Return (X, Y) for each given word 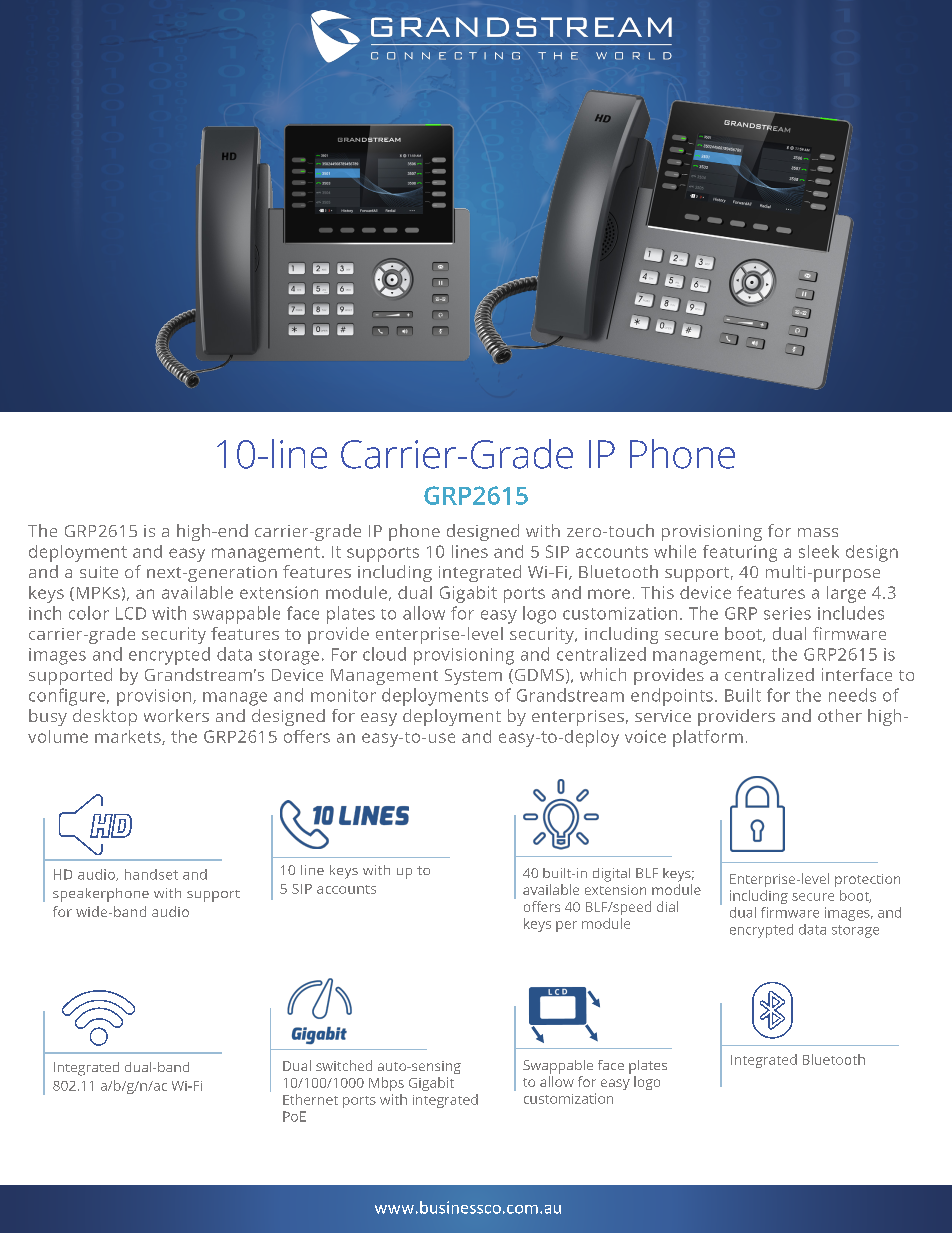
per (566, 926)
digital (611, 875)
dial (667, 906)
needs (852, 695)
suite (99, 572)
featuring (740, 553)
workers (176, 715)
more (609, 594)
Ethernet (310, 1099)
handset (151, 874)
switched (344, 1065)
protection (867, 880)
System (473, 677)
